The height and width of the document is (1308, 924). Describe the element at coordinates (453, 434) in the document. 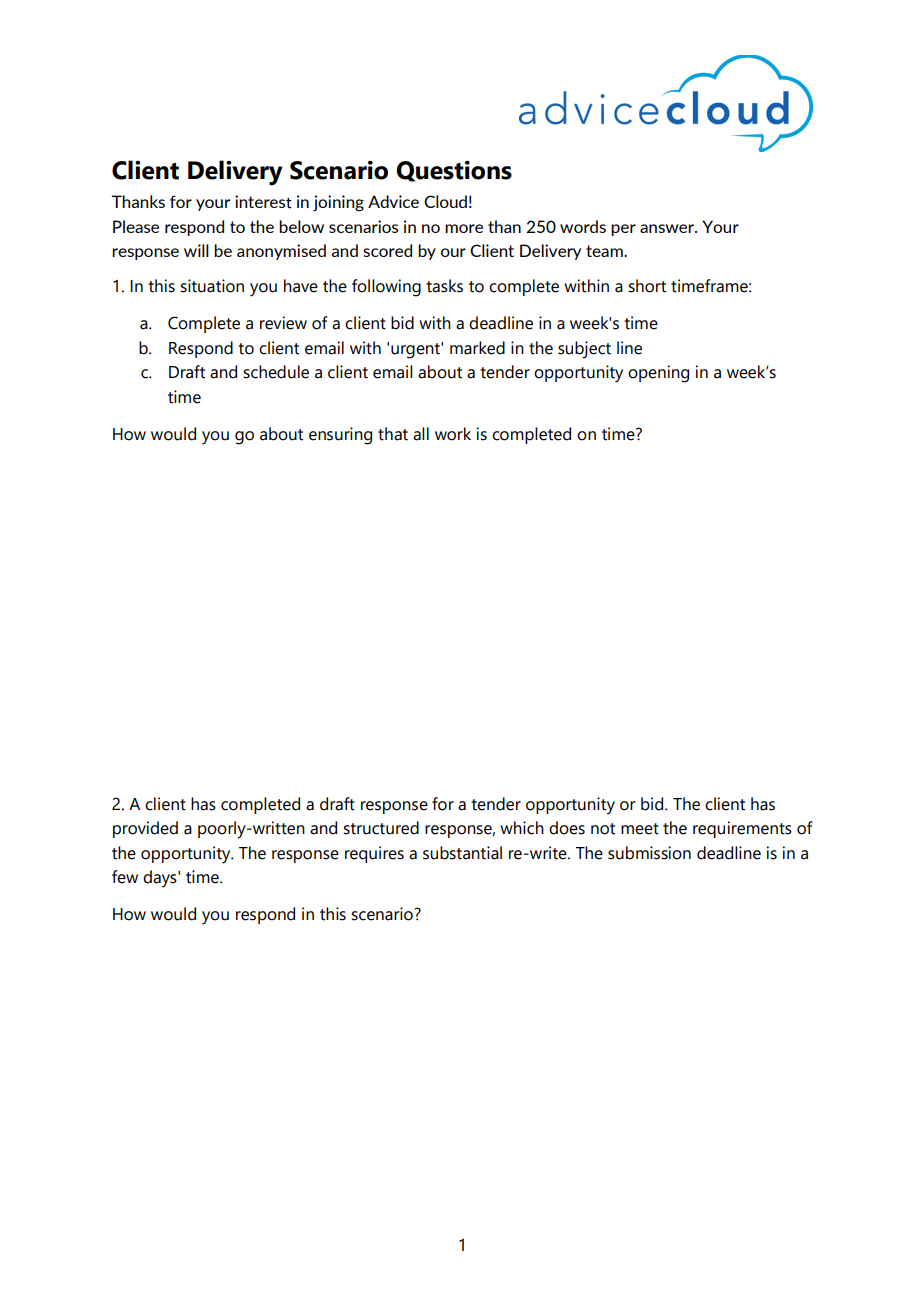

I see `work` at that location.
